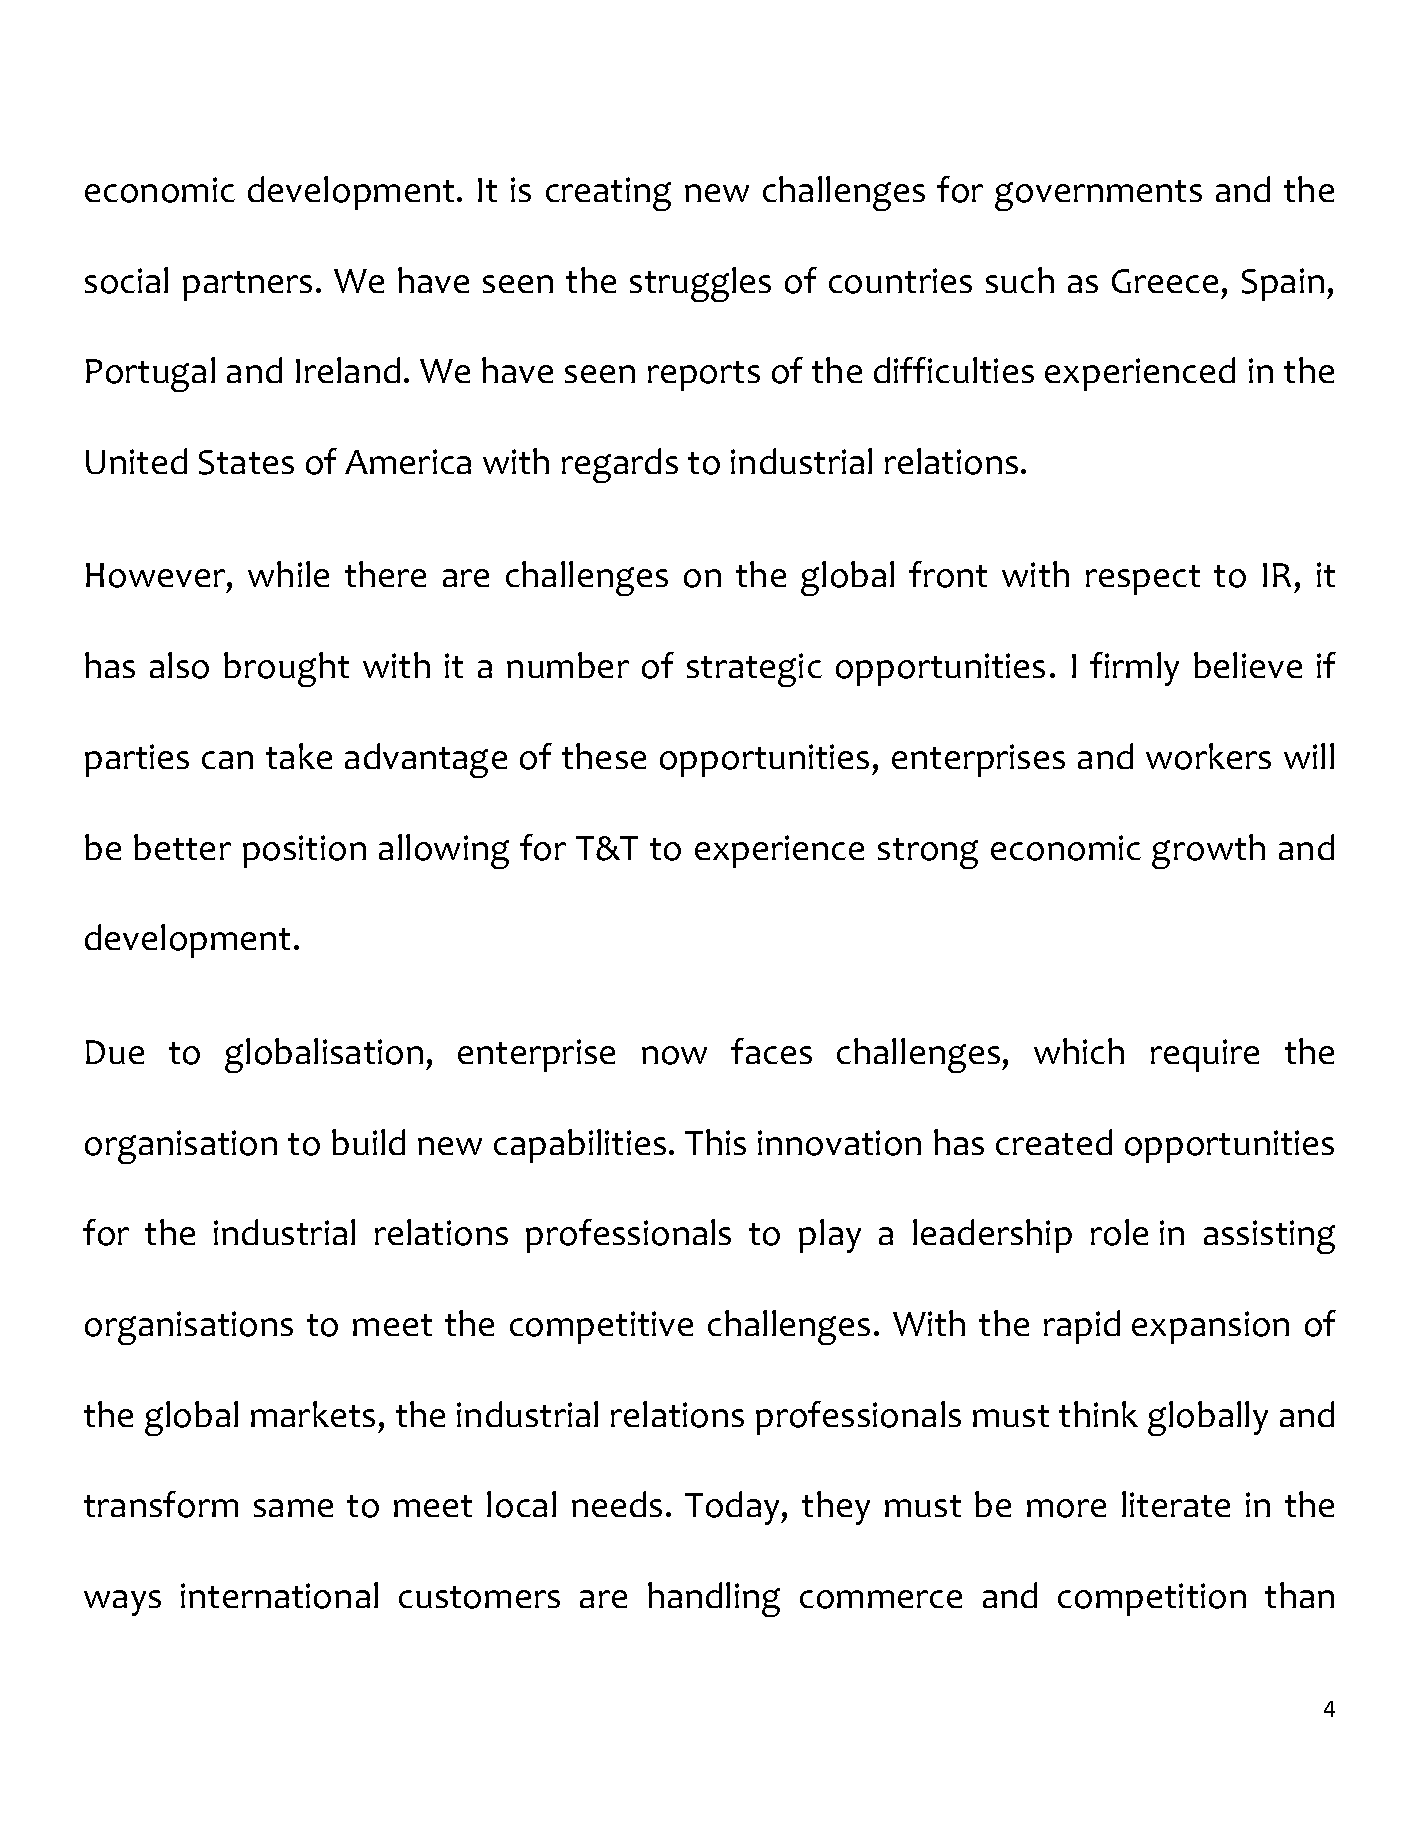  I want to click on Greece, so click(1165, 281).
